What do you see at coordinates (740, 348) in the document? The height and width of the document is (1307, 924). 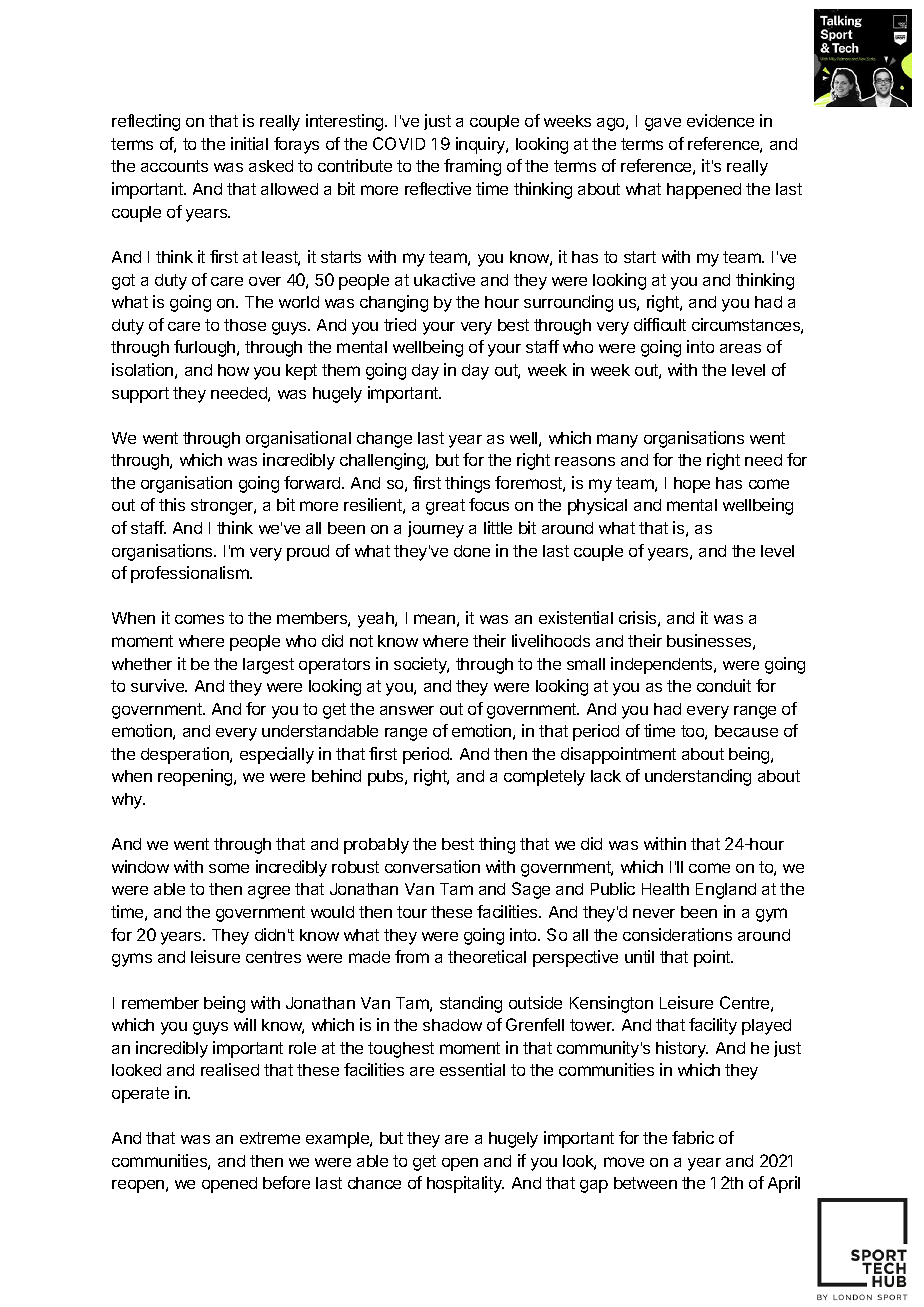 I see `areas` at bounding box center [740, 348].
